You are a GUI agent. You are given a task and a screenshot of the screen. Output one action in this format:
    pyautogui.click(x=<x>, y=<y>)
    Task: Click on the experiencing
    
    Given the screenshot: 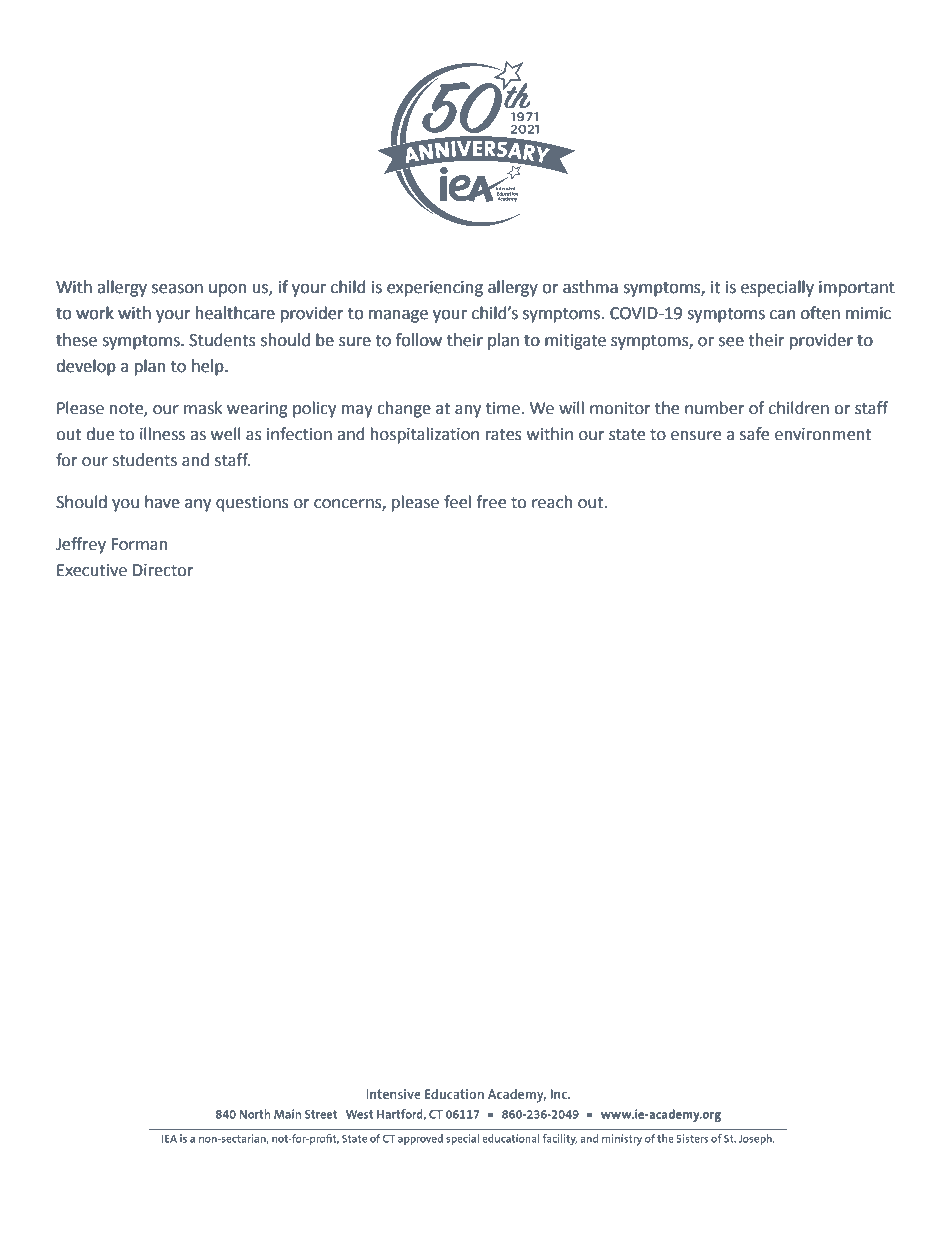 What is the action you would take?
    pyautogui.click(x=435, y=289)
